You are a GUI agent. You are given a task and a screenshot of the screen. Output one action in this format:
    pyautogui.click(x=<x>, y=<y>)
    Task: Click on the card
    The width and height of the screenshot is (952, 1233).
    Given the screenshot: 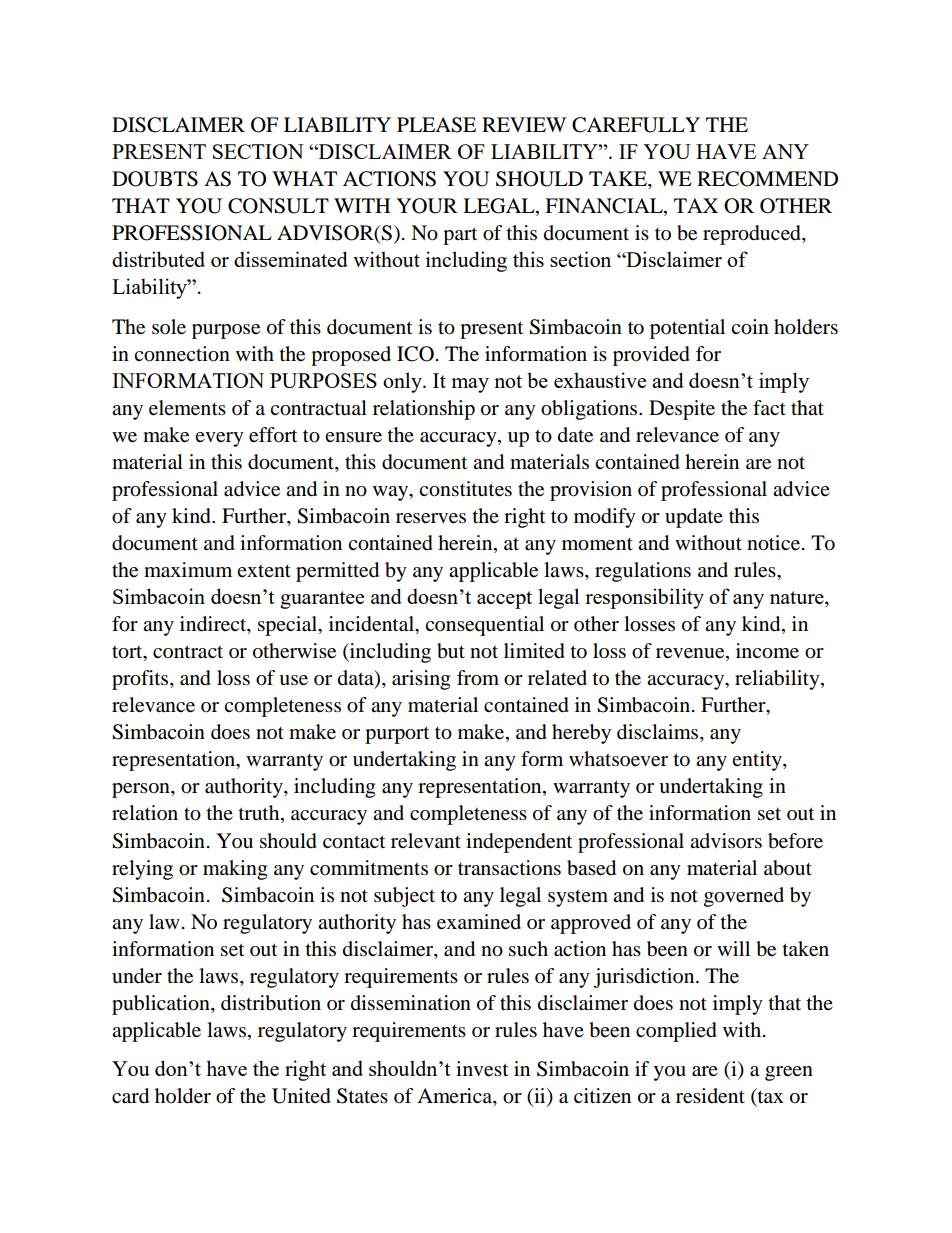 What is the action you would take?
    pyautogui.click(x=130, y=1096)
